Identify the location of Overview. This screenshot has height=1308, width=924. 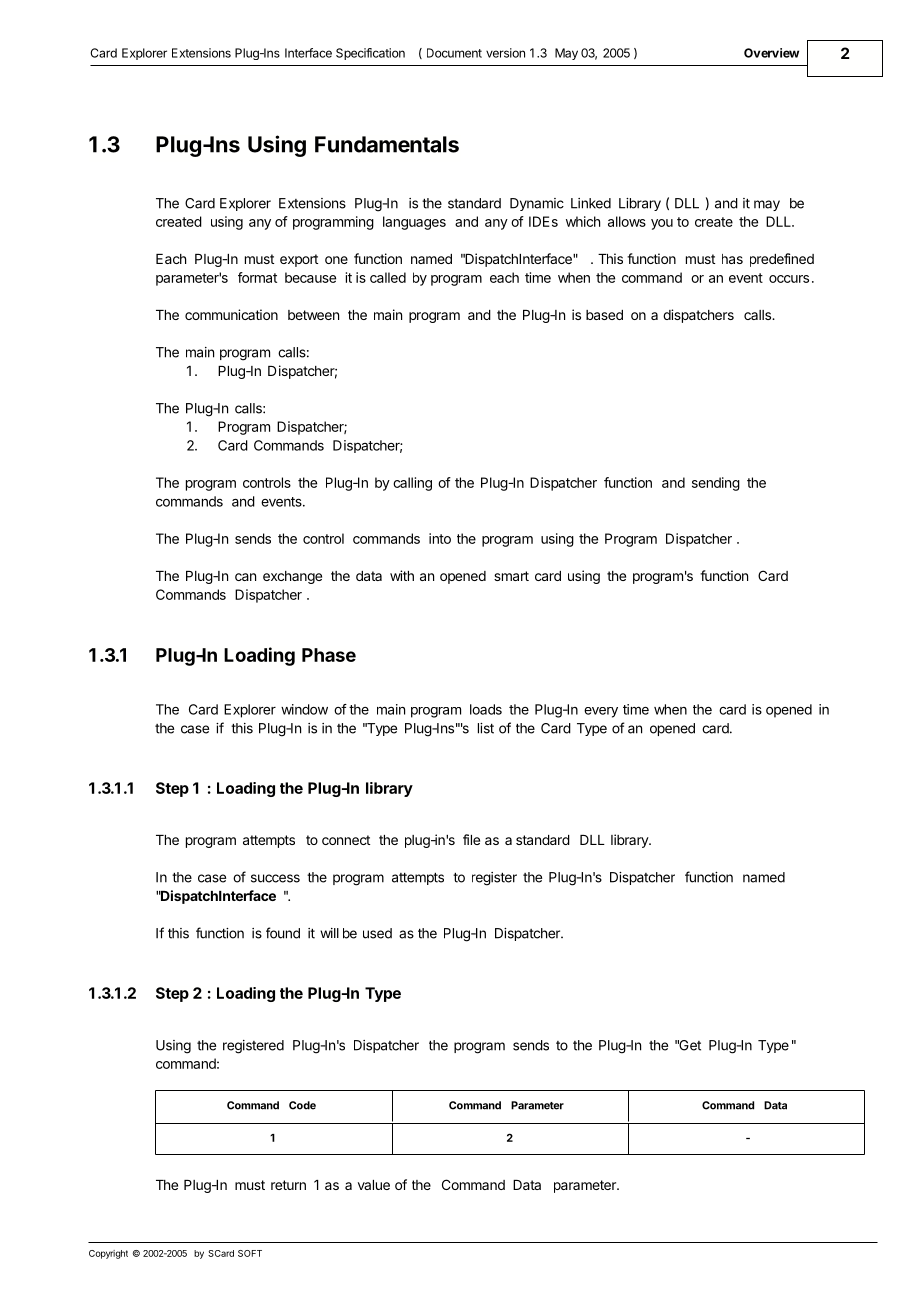
(771, 53).
